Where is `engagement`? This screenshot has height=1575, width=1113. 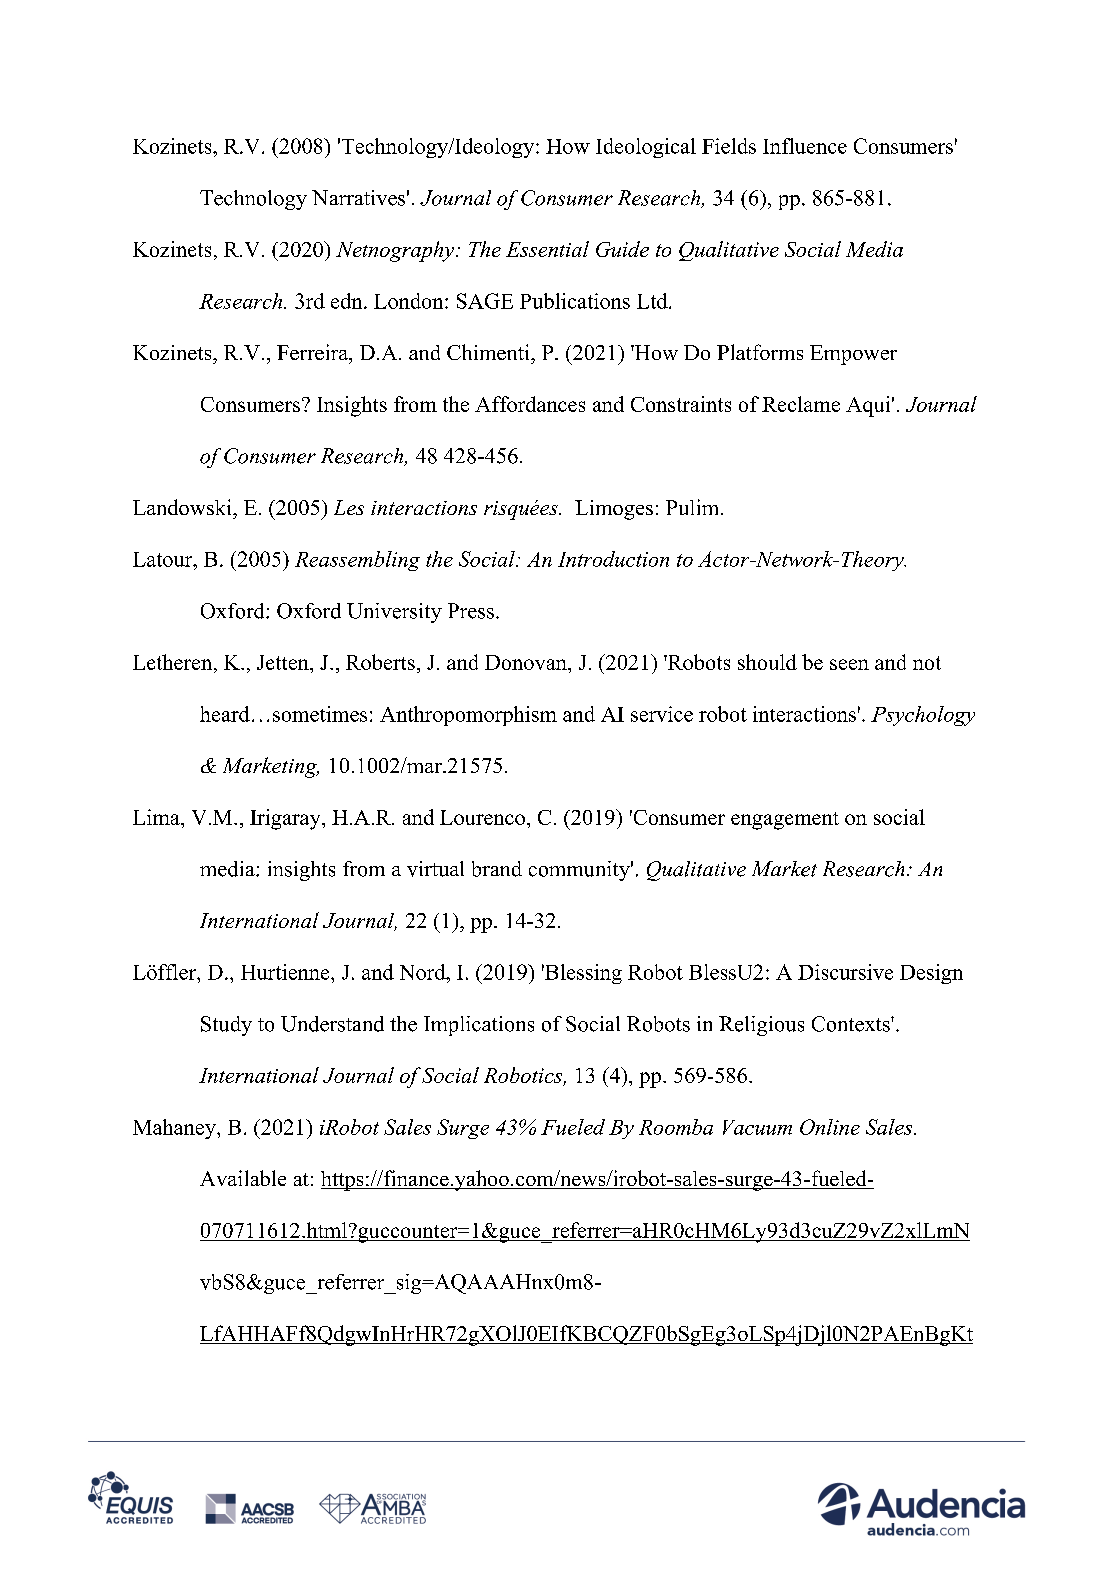
engagement is located at coordinates (785, 821).
